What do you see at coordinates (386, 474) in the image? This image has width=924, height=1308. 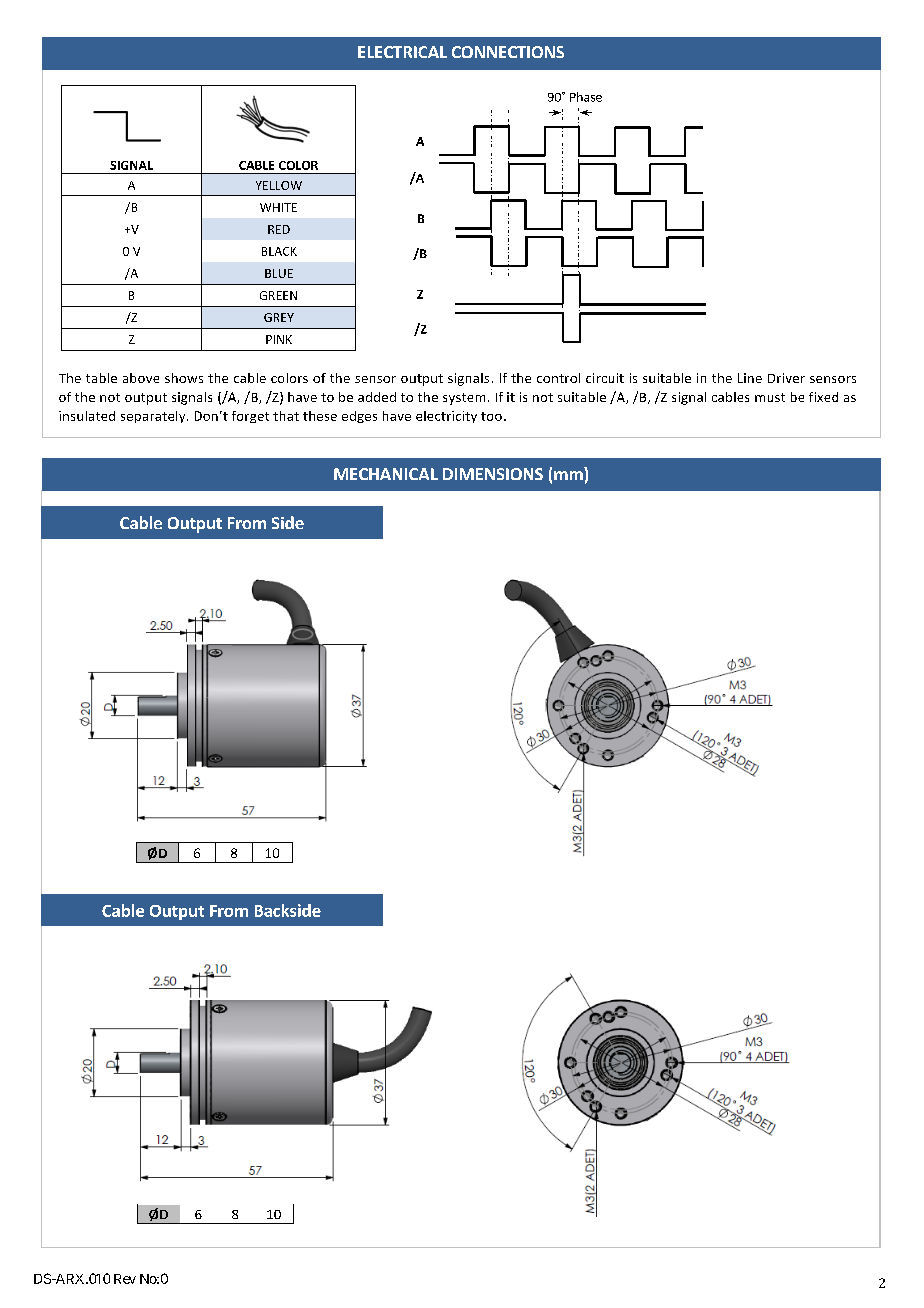 I see `MECHANICAL` at bounding box center [386, 474].
